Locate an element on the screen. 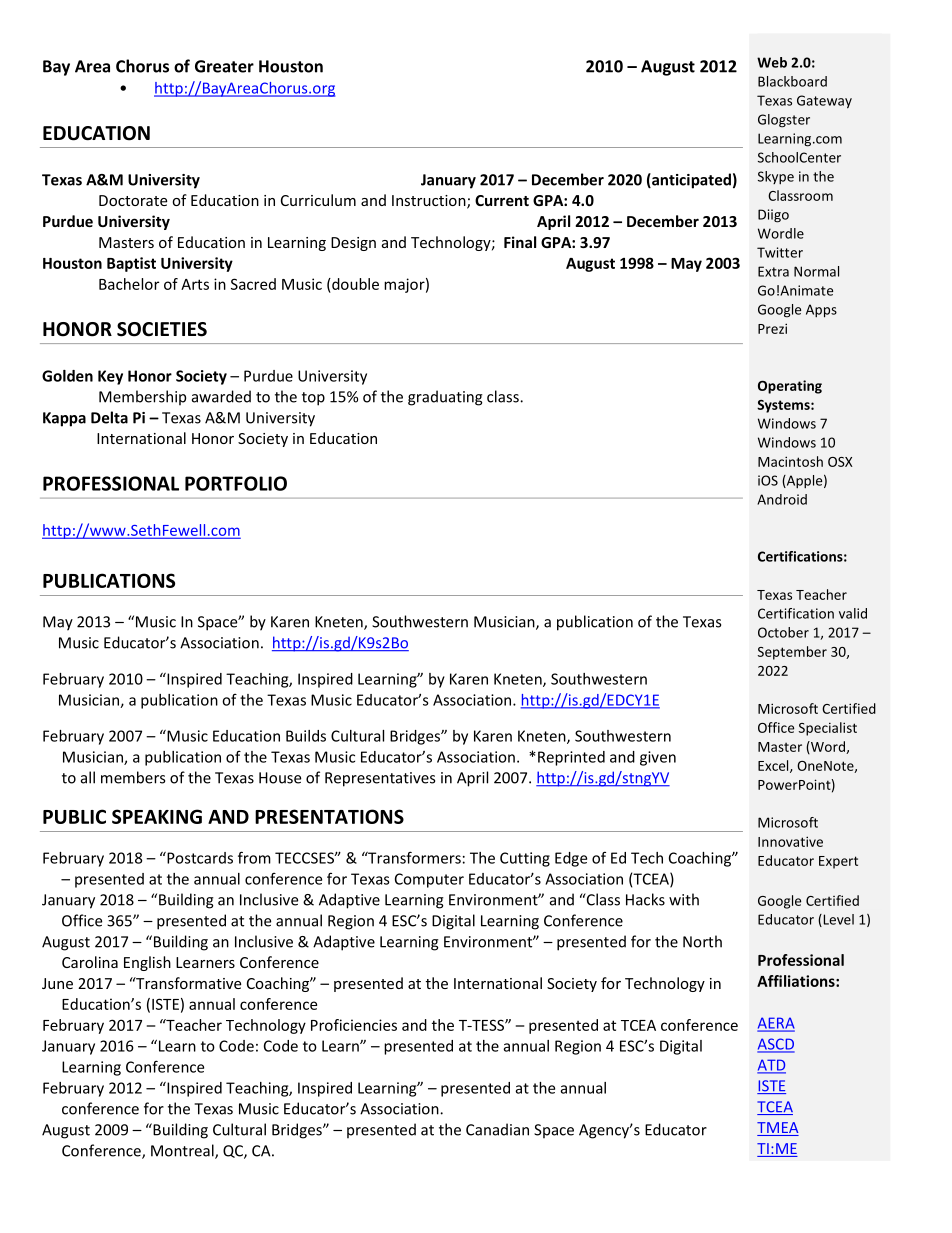 This screenshot has height=1233, width=952. Greater is located at coordinates (224, 66).
